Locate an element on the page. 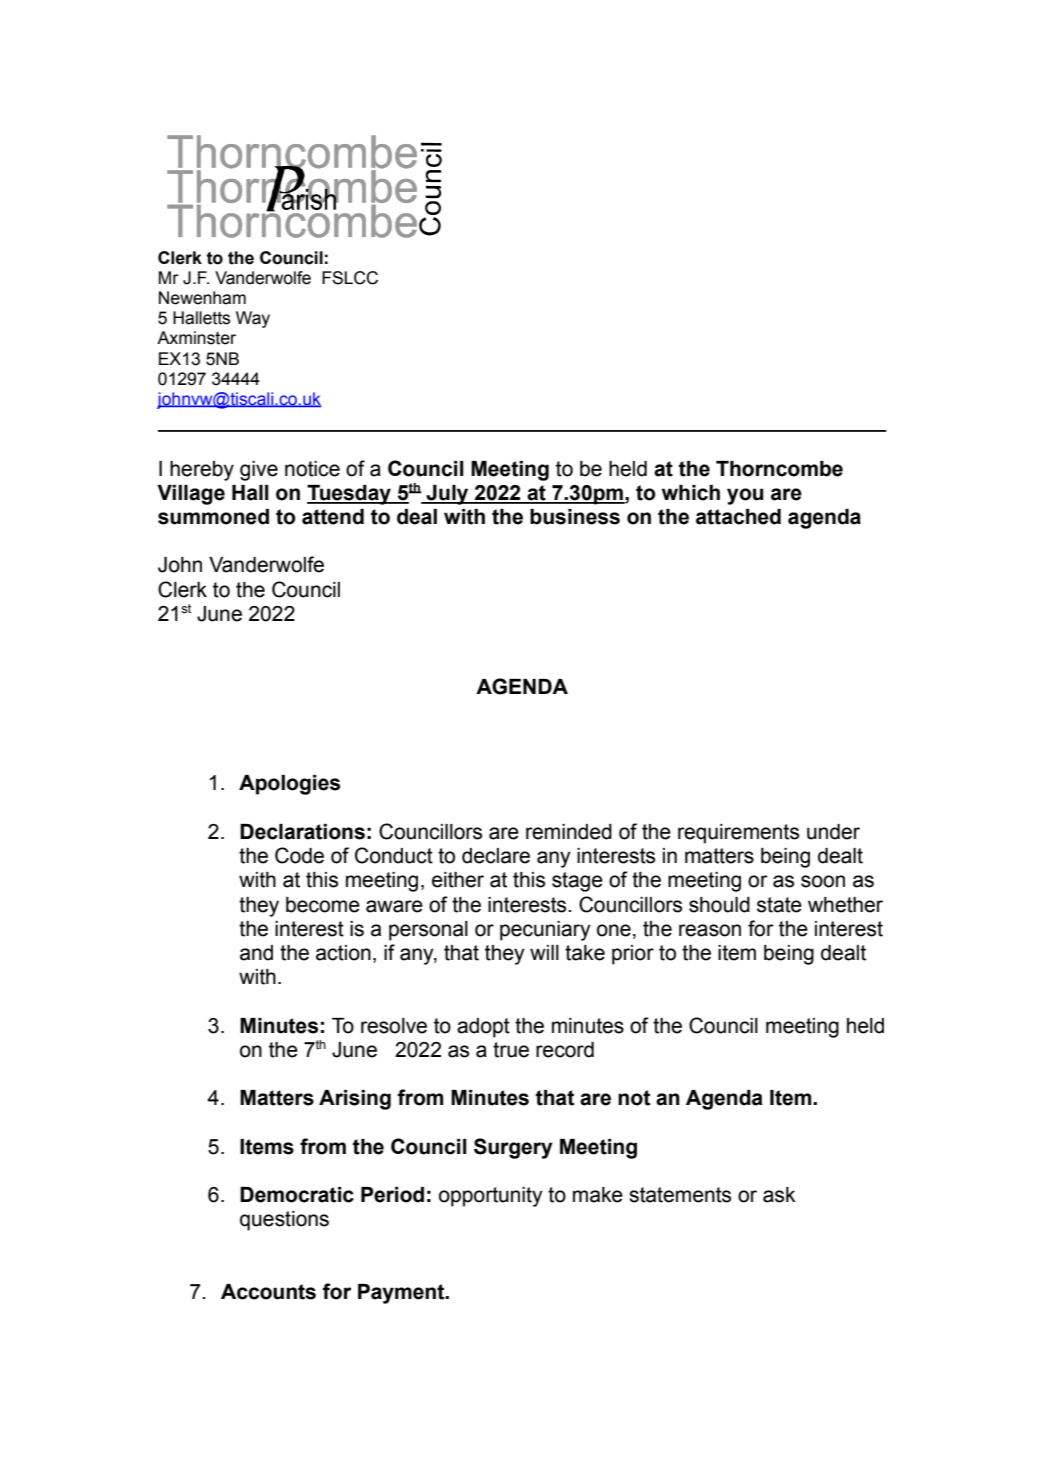 The height and width of the image is (1478, 1046). business is located at coordinates (575, 517).
